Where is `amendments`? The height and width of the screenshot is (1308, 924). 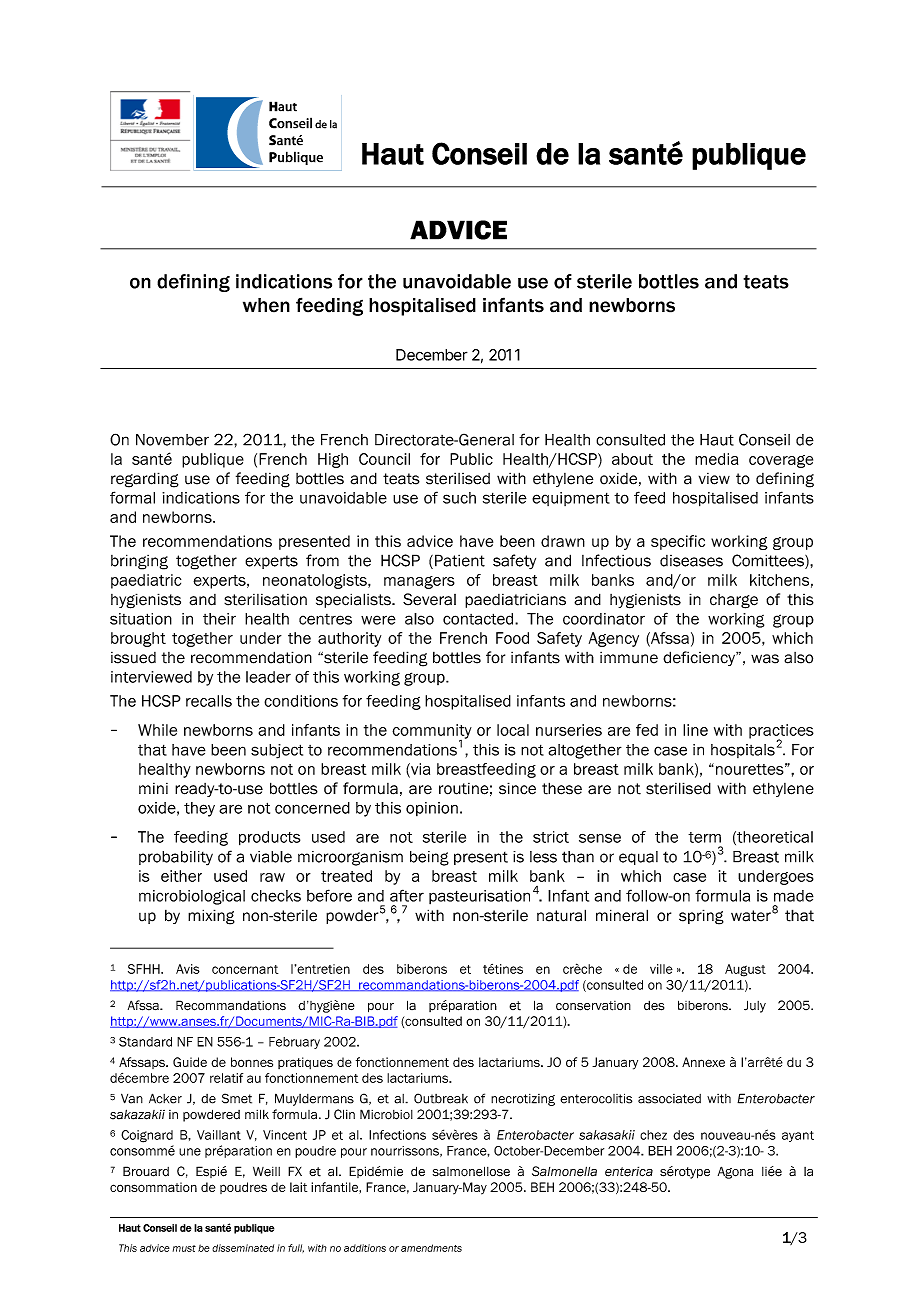
amendments is located at coordinates (431, 1248).
